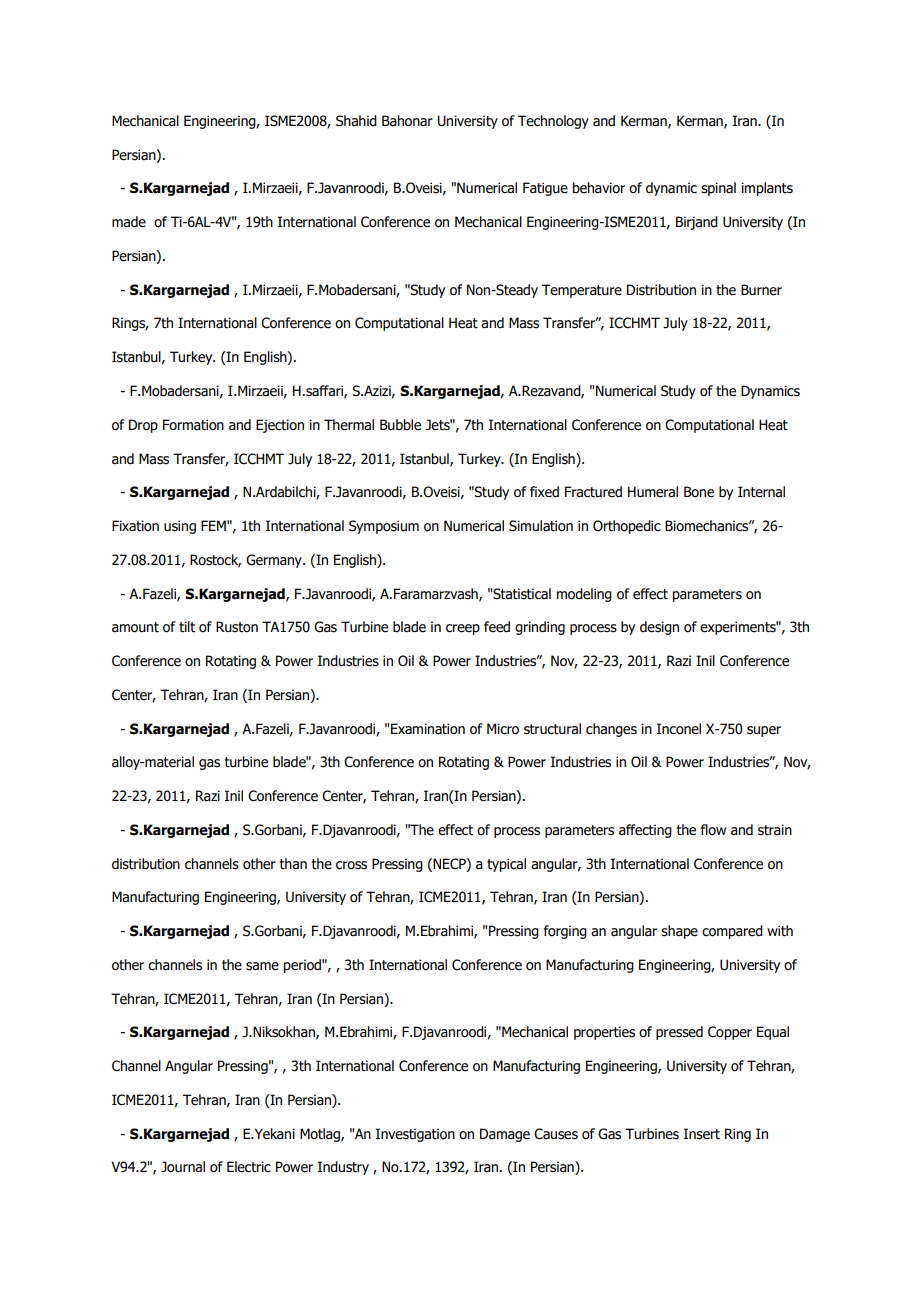 This screenshot has height=1308, width=924. Describe the element at coordinates (183, 1167) in the screenshot. I see `Journal` at that location.
